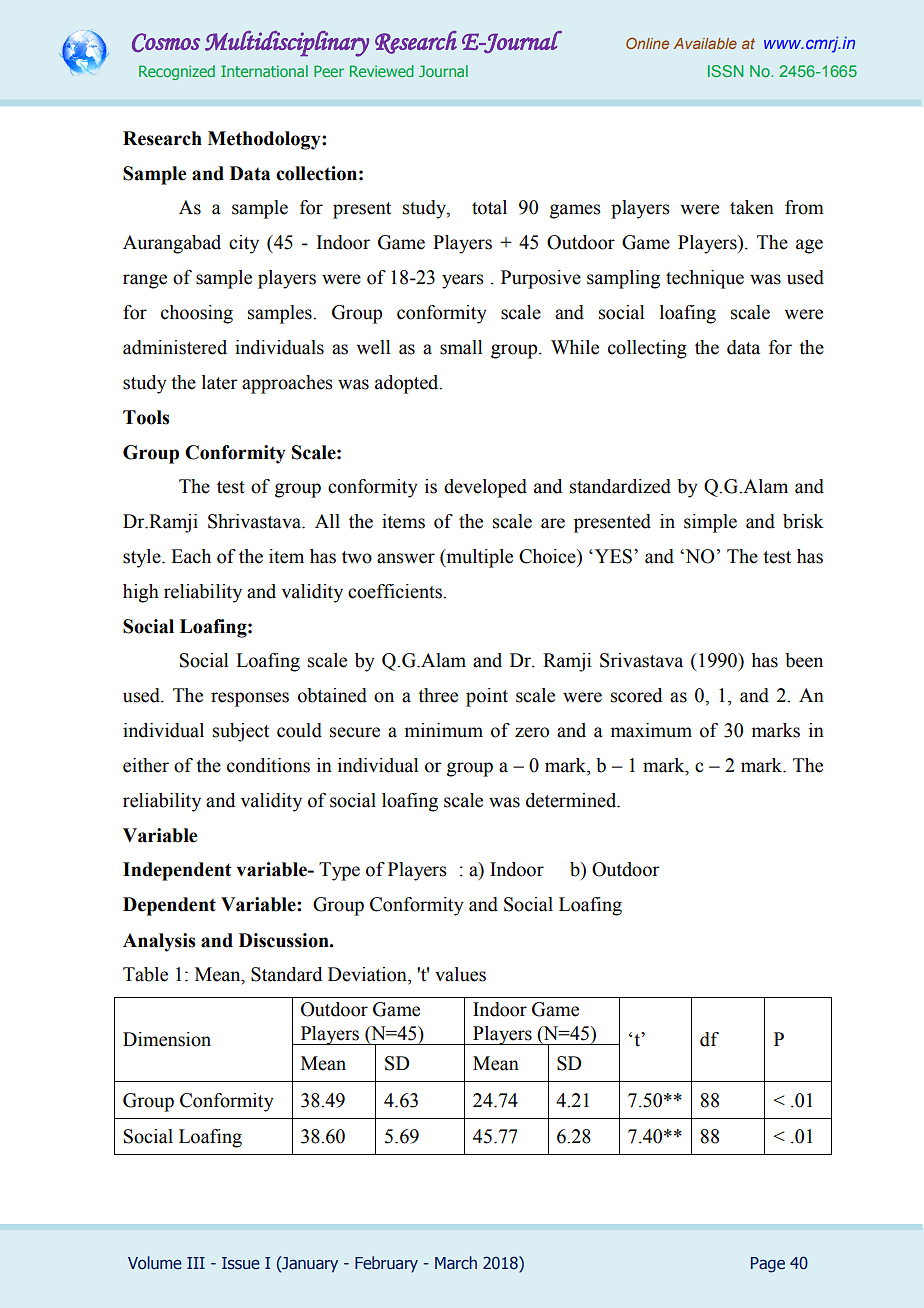  I want to click on Recognized, so click(177, 72).
